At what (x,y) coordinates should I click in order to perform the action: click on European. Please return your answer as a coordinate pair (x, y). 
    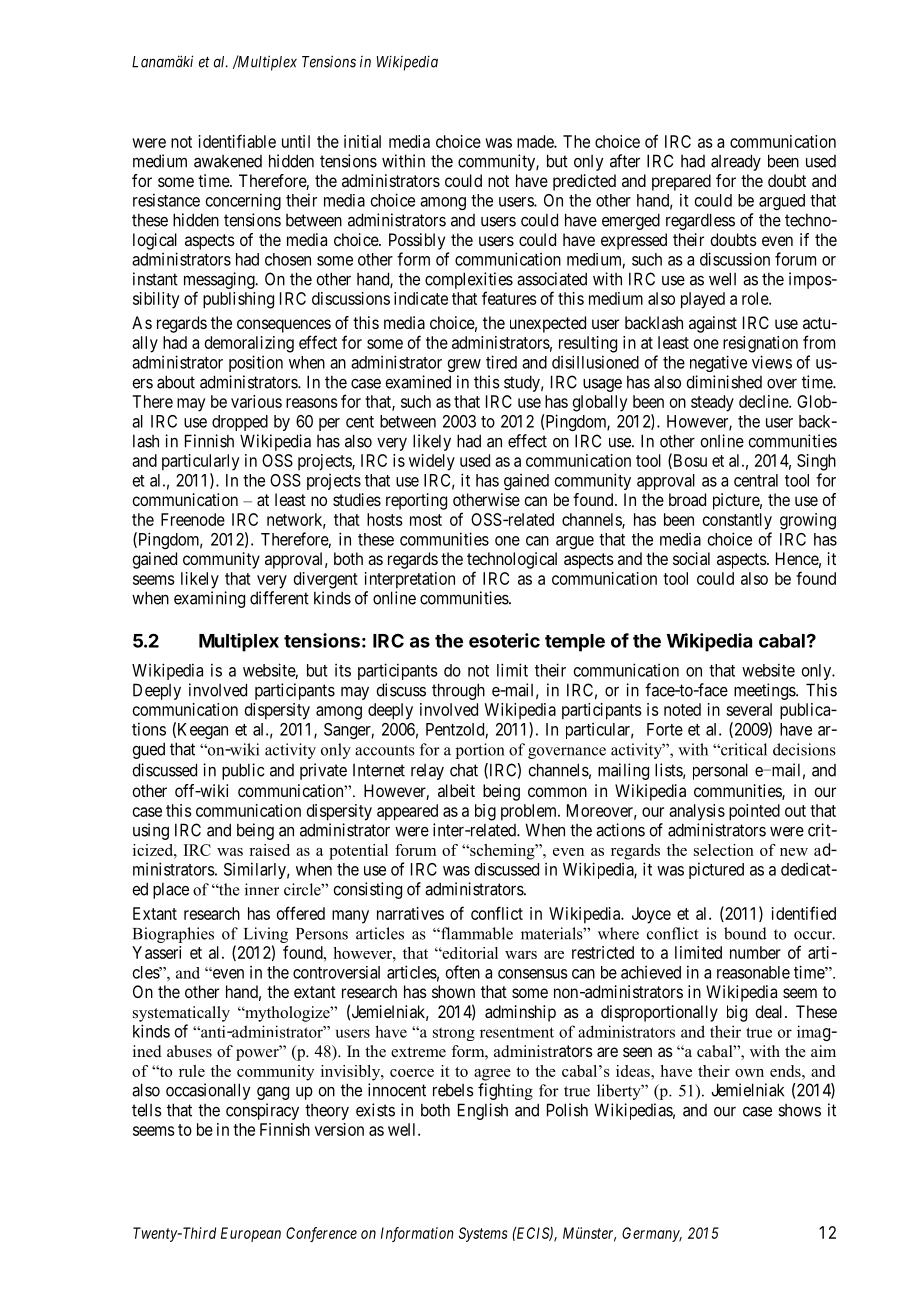
    Looking at the image, I should click on (251, 1234).
